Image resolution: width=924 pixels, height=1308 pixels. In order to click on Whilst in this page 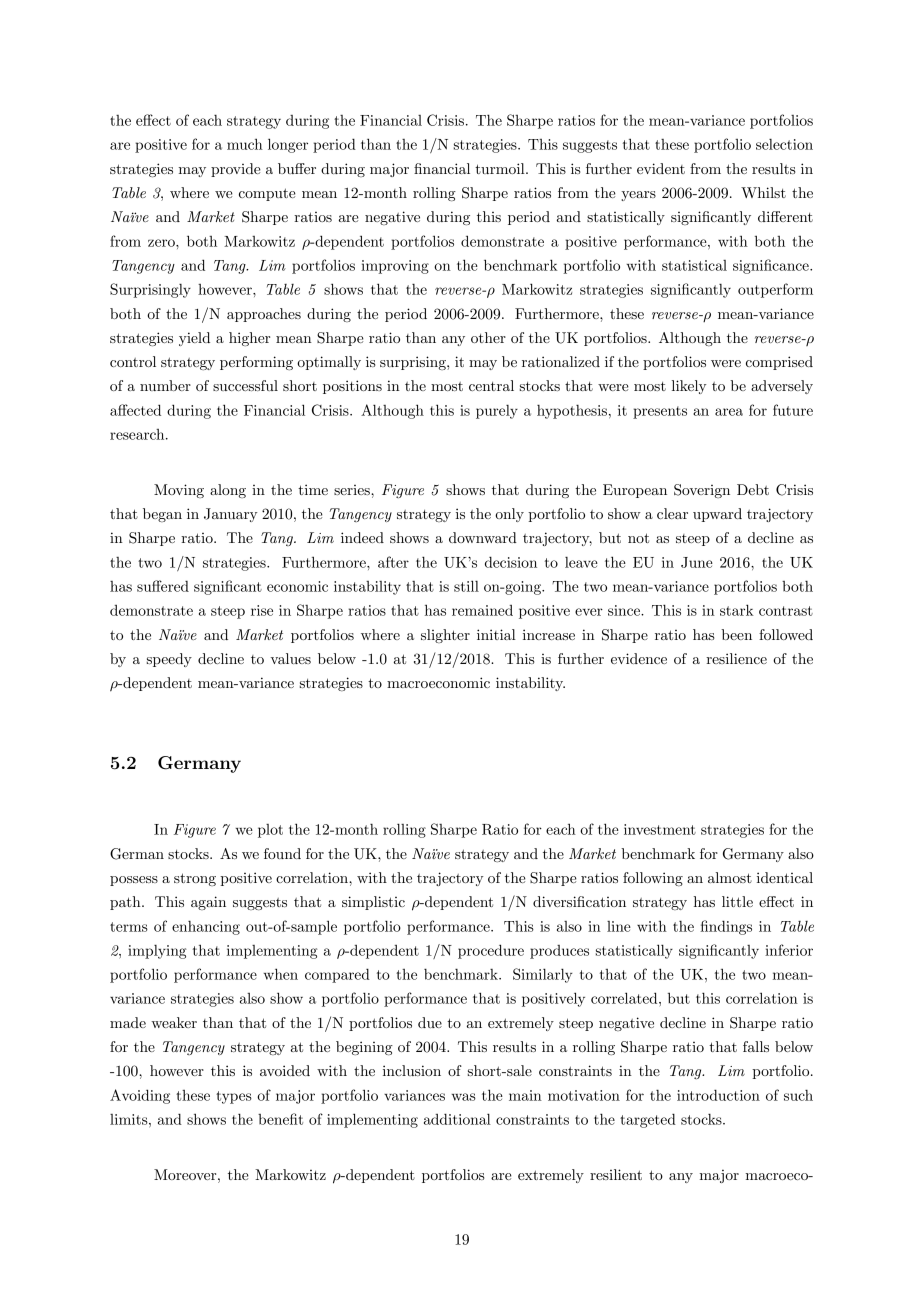, I will do `click(763, 192)`.
